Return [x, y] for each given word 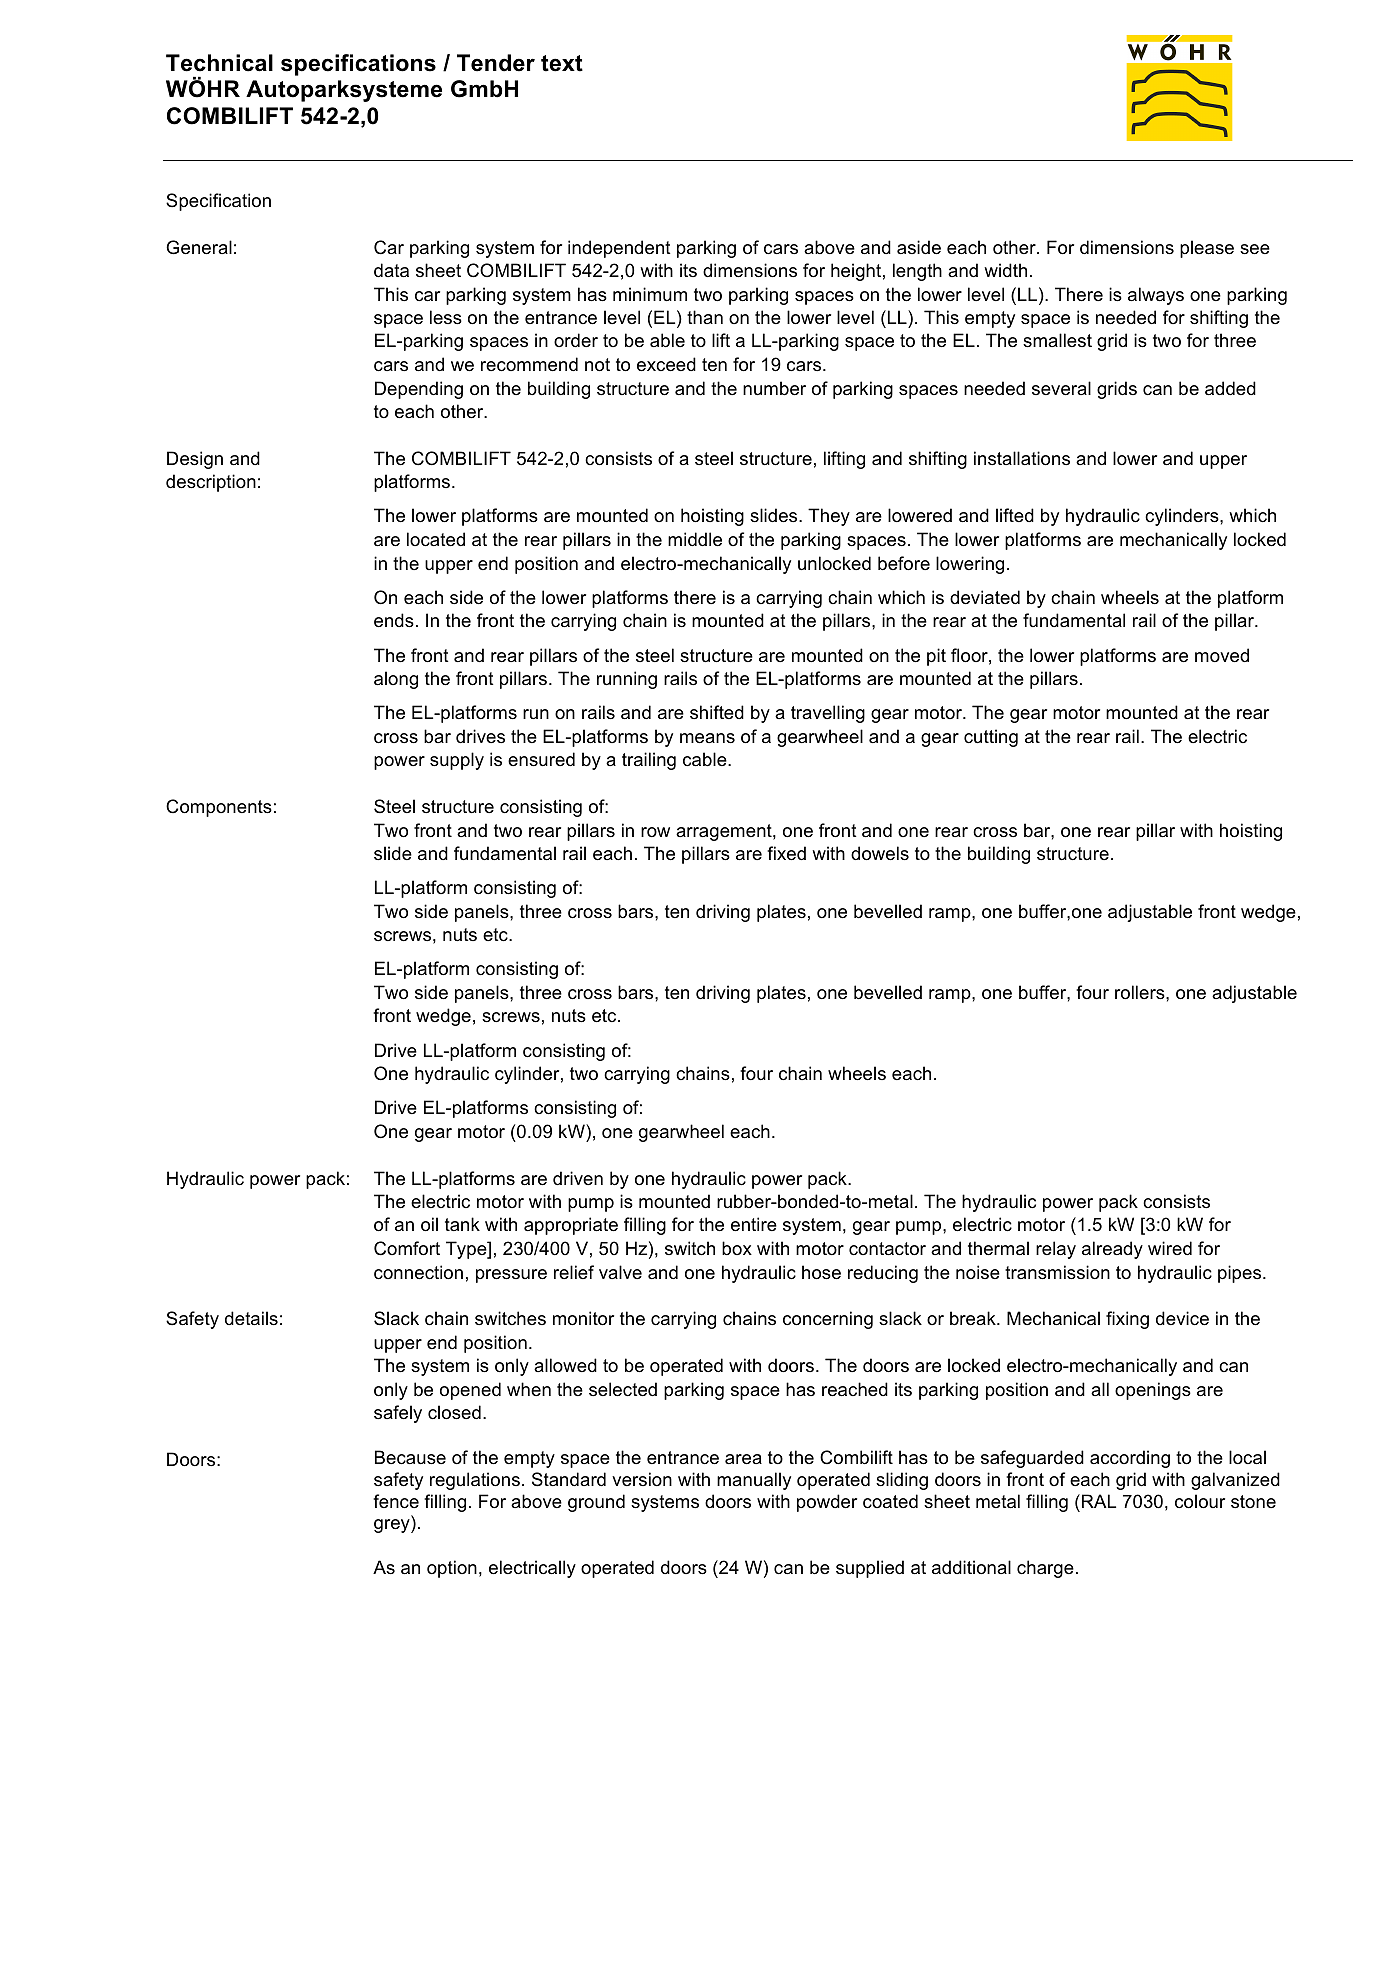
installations [1022, 458]
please [1207, 249]
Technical [219, 63]
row [655, 832]
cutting [991, 738]
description [211, 483]
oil [429, 1224]
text [562, 63]
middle [695, 539]
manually [754, 1481]
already [1112, 1250]
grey [393, 1526]
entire [754, 1224]
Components [219, 808]
